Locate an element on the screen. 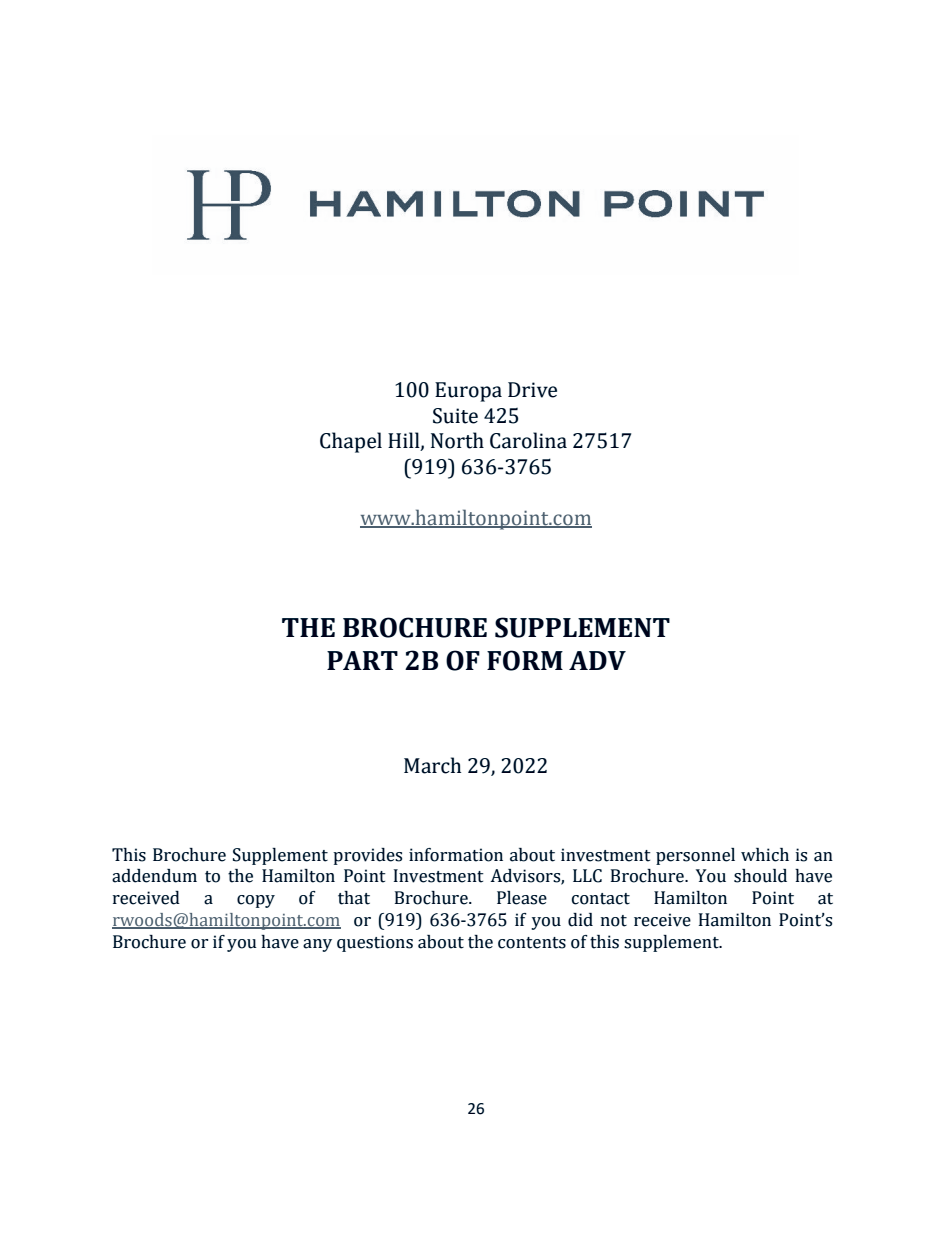  contents is located at coordinates (532, 943).
